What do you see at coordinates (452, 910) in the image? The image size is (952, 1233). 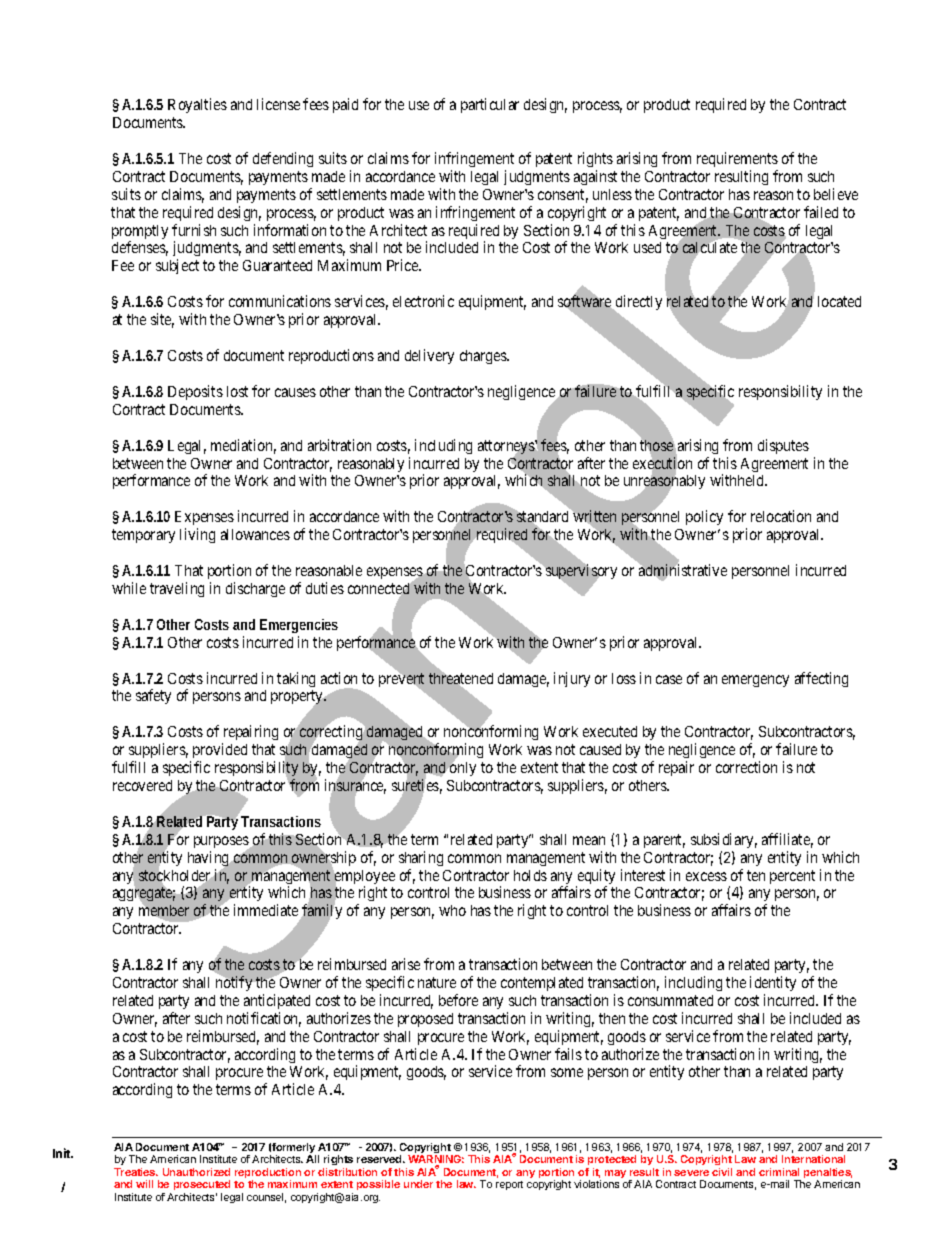 I see `who` at bounding box center [452, 910].
